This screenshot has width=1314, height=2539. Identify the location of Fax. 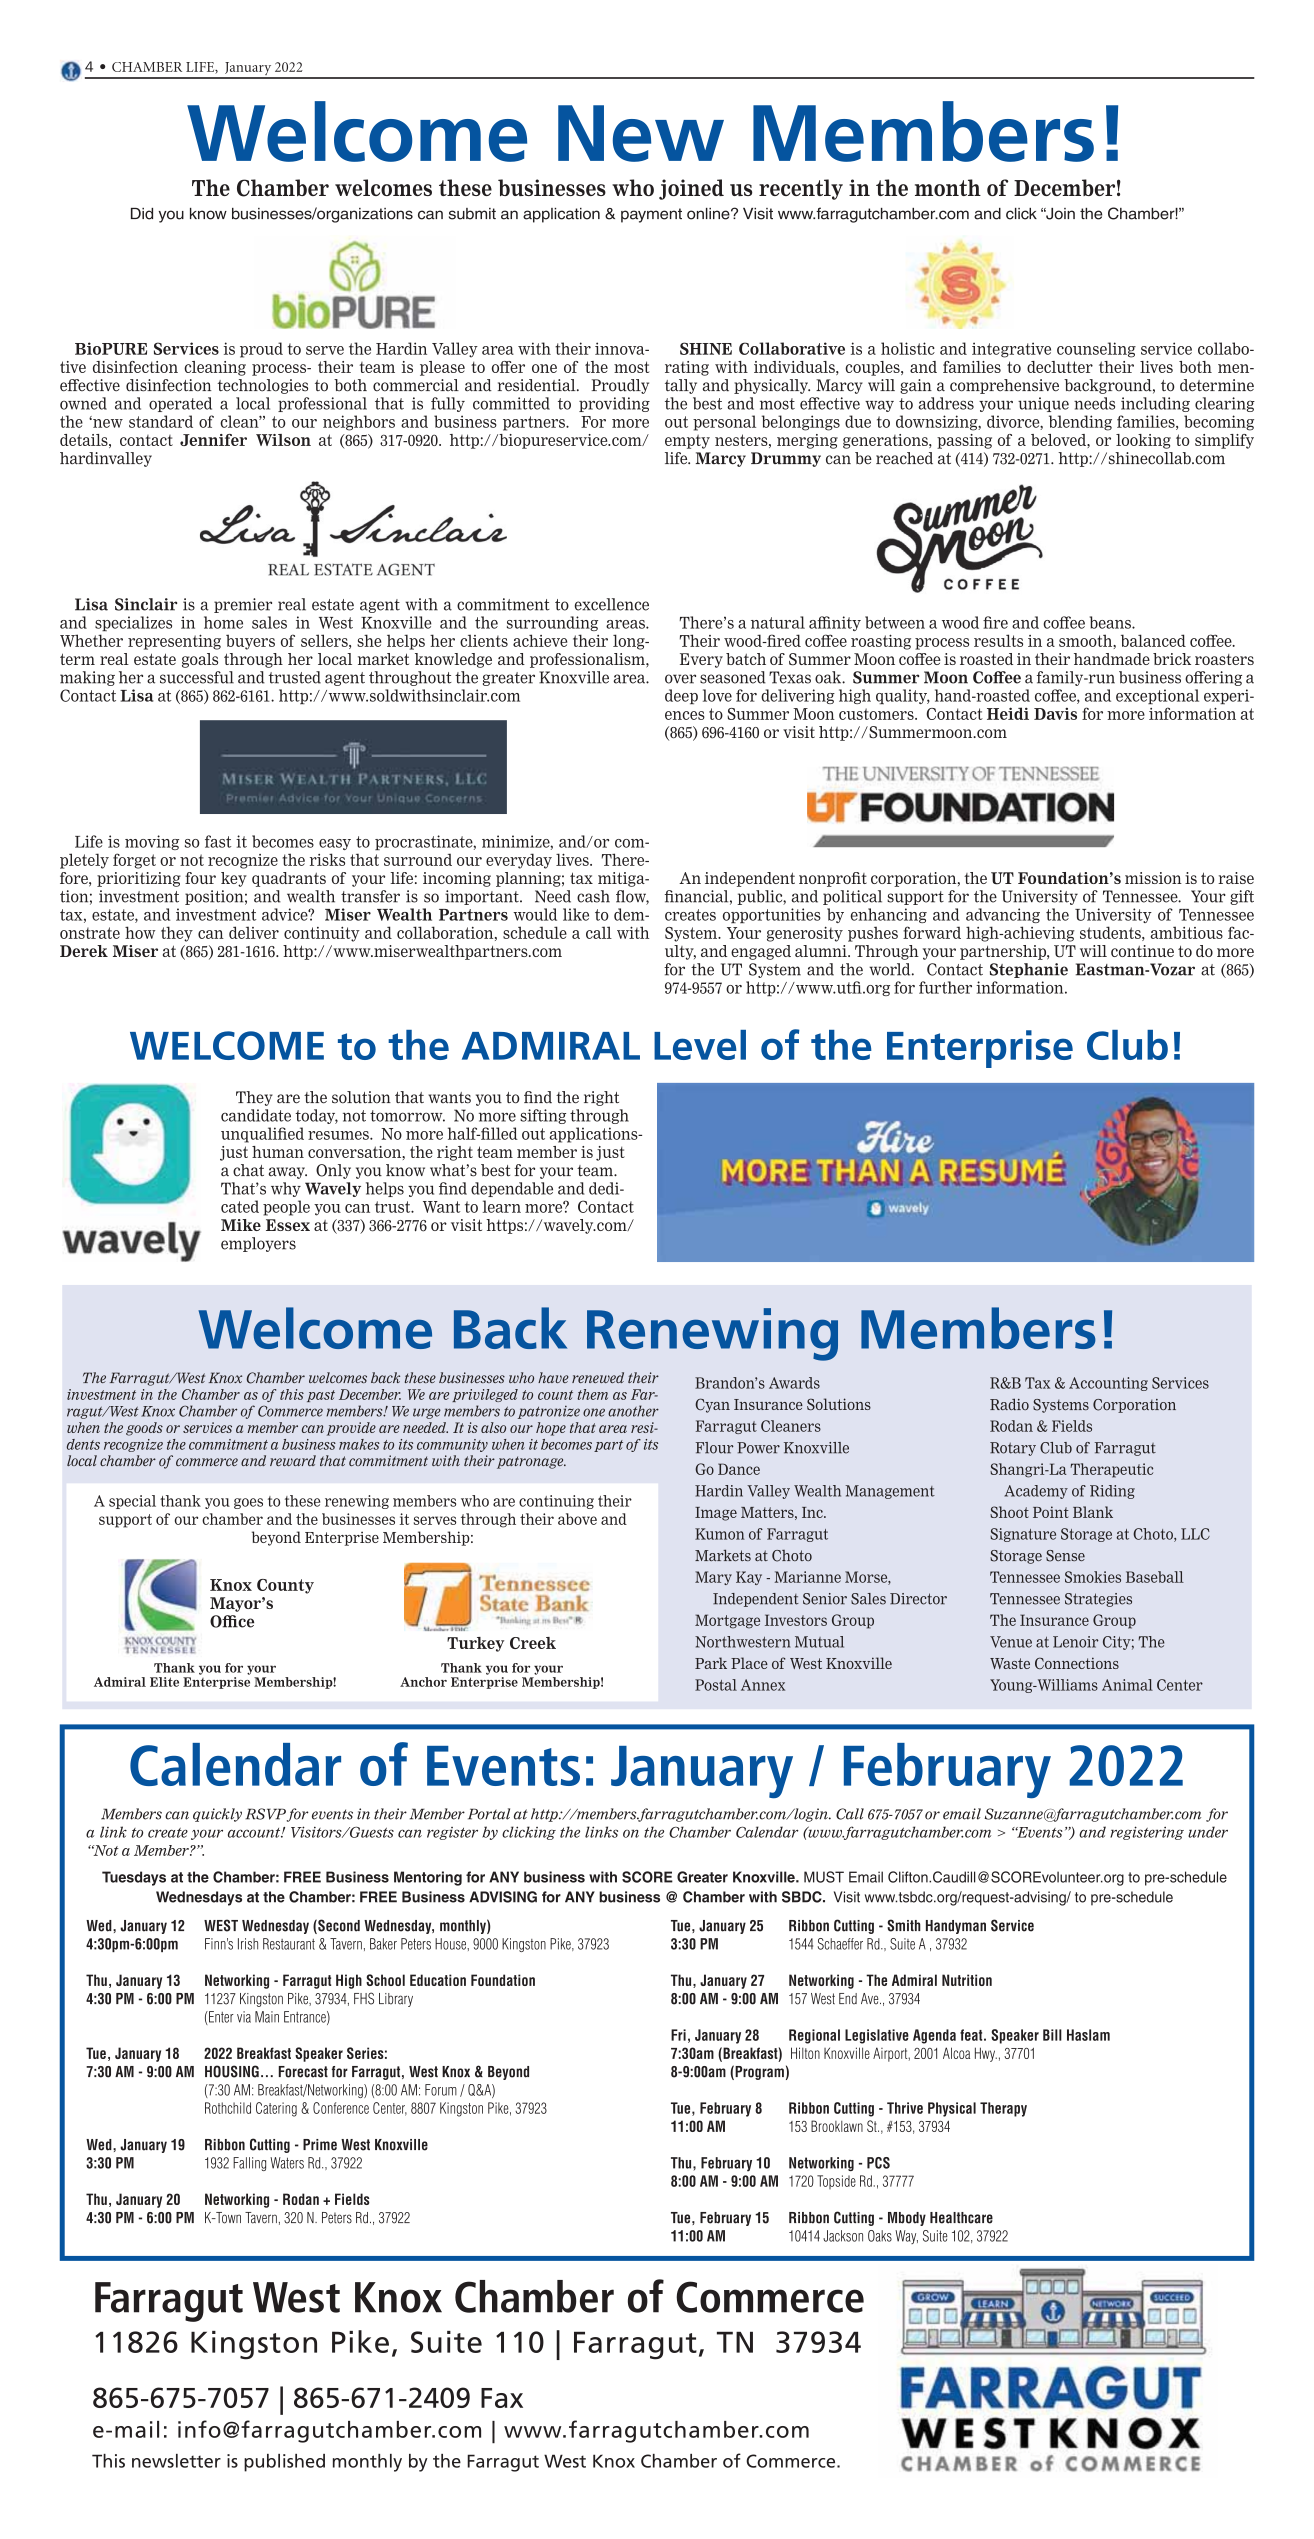
(502, 2398).
